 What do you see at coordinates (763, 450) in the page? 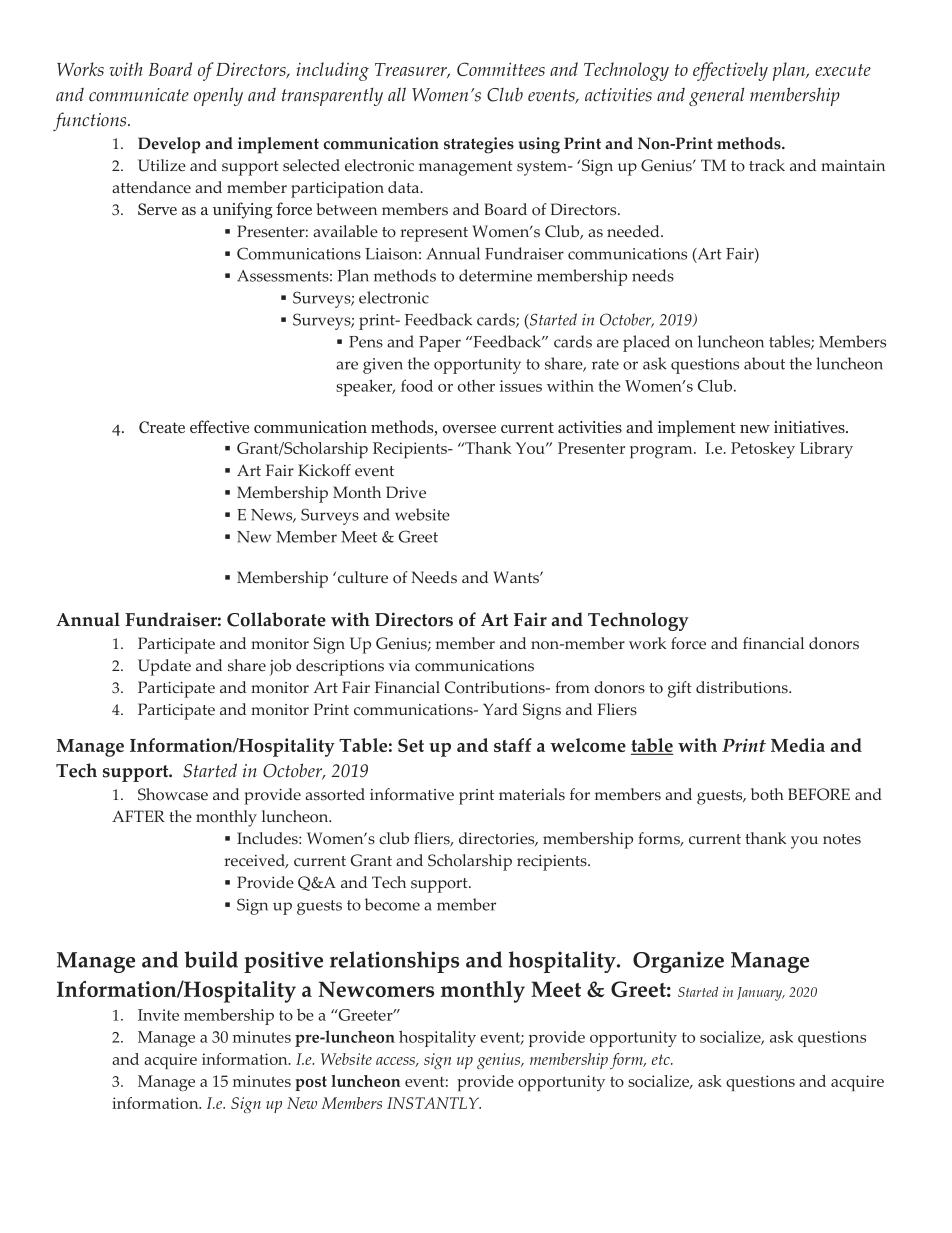
I see `Petoskey` at bounding box center [763, 450].
